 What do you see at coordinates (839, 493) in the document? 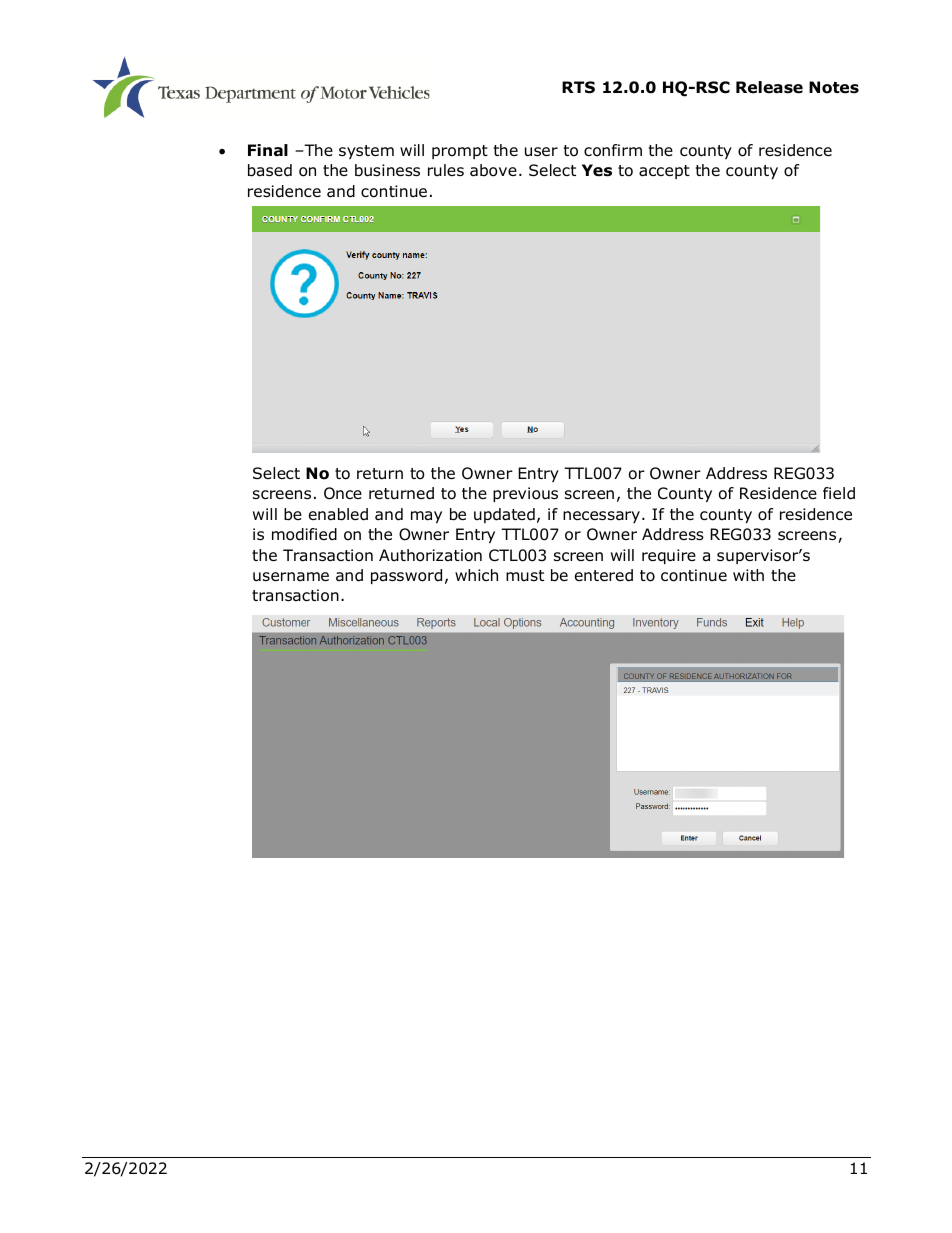
I see `field` at bounding box center [839, 493].
